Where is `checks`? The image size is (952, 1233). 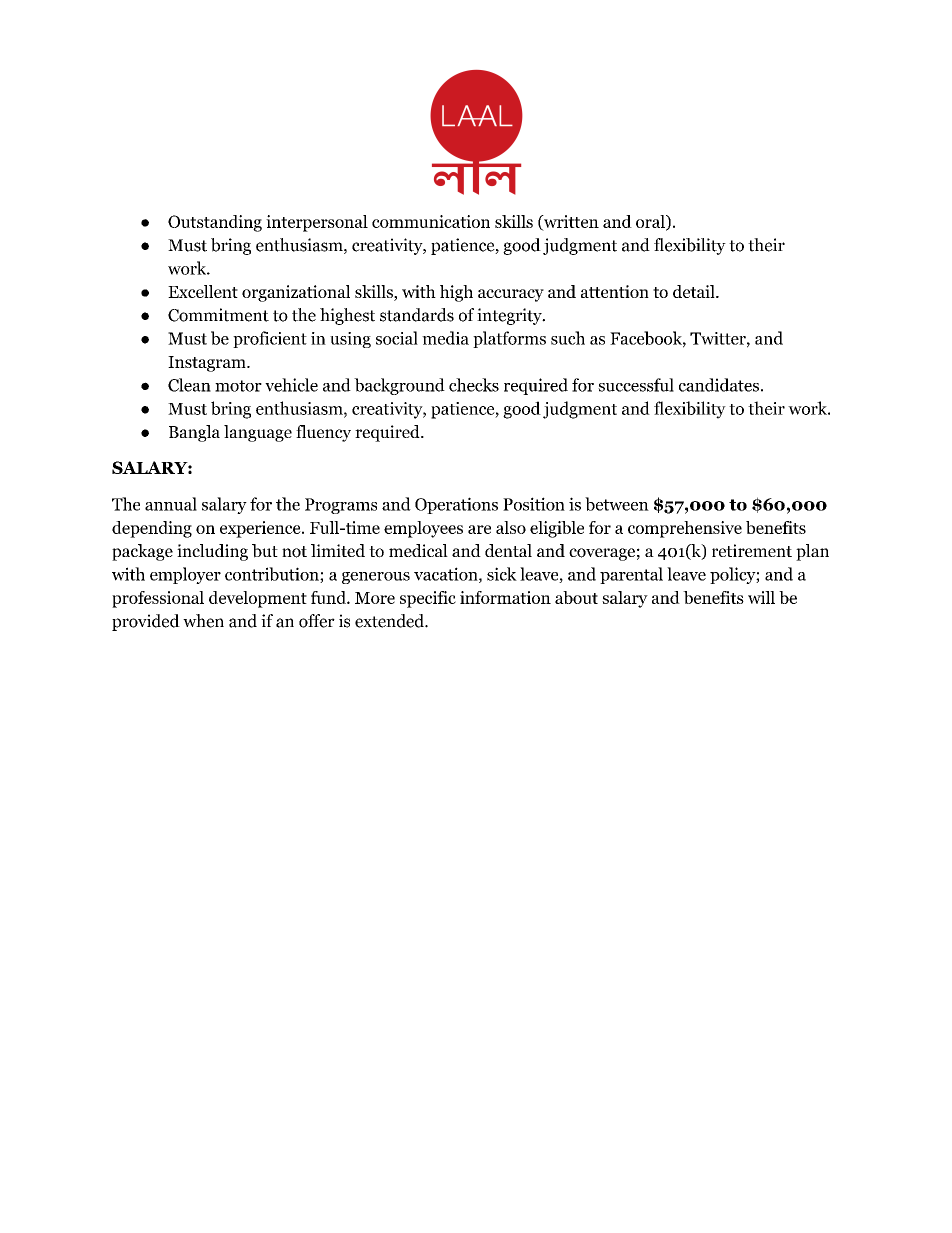
checks is located at coordinates (474, 385).
